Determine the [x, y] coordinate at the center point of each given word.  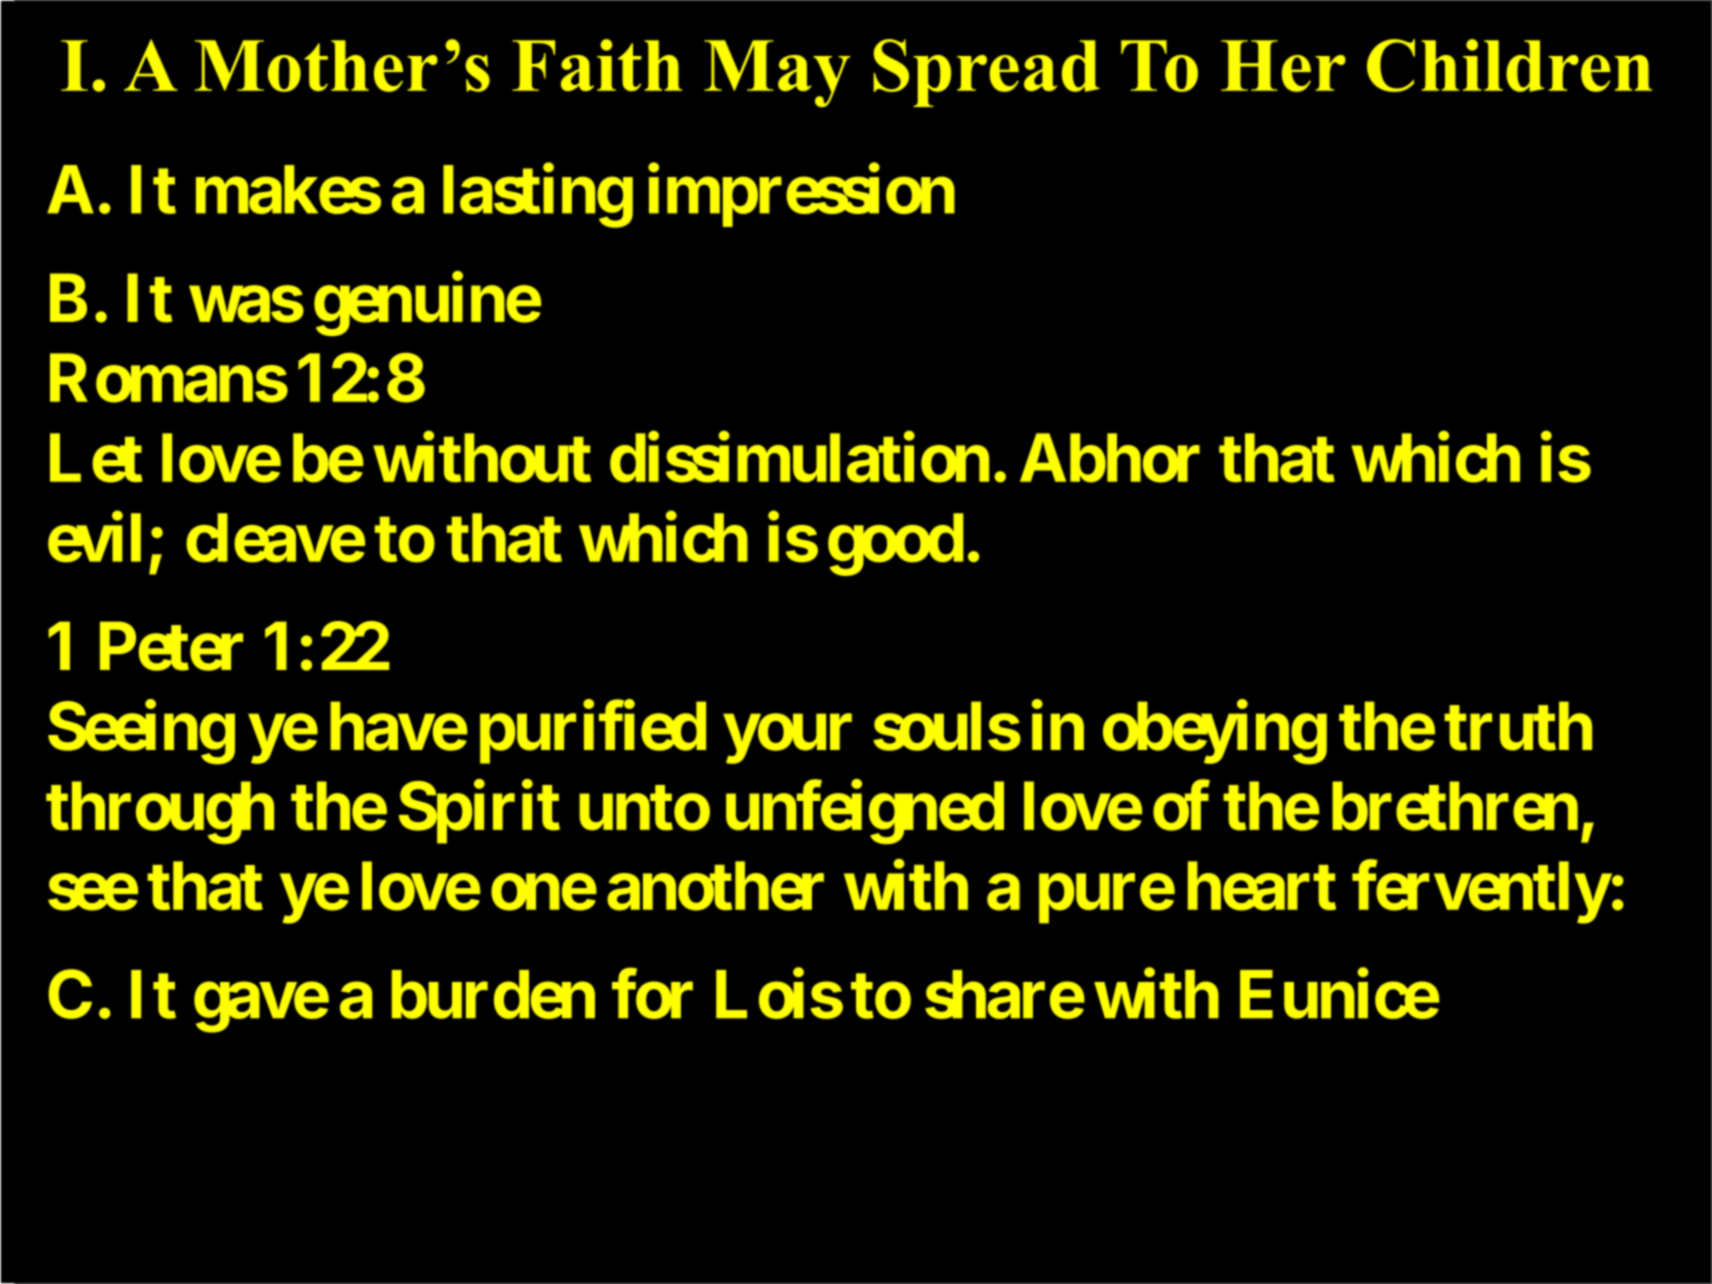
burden [493, 995]
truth [1518, 727]
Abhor [1110, 458]
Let [96, 458]
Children [1509, 65]
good [895, 545]
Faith [597, 65]
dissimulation [799, 458]
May [777, 73]
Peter [171, 647]
